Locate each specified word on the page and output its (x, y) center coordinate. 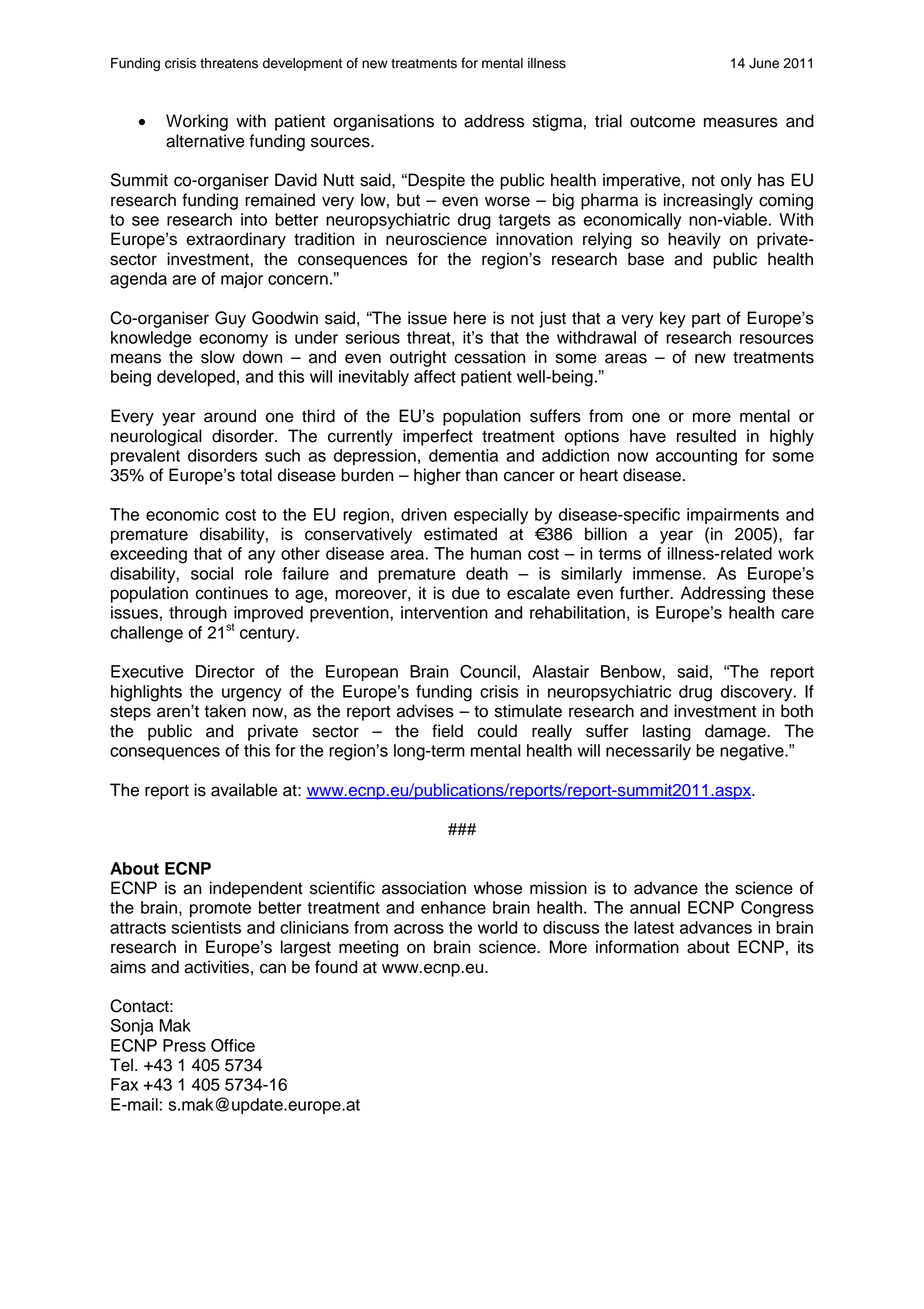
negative (753, 752)
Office (233, 1045)
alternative (205, 141)
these (793, 593)
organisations (383, 122)
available (244, 790)
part (706, 320)
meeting (368, 948)
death (487, 573)
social (212, 573)
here (470, 318)
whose (498, 888)
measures (741, 122)
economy (233, 340)
